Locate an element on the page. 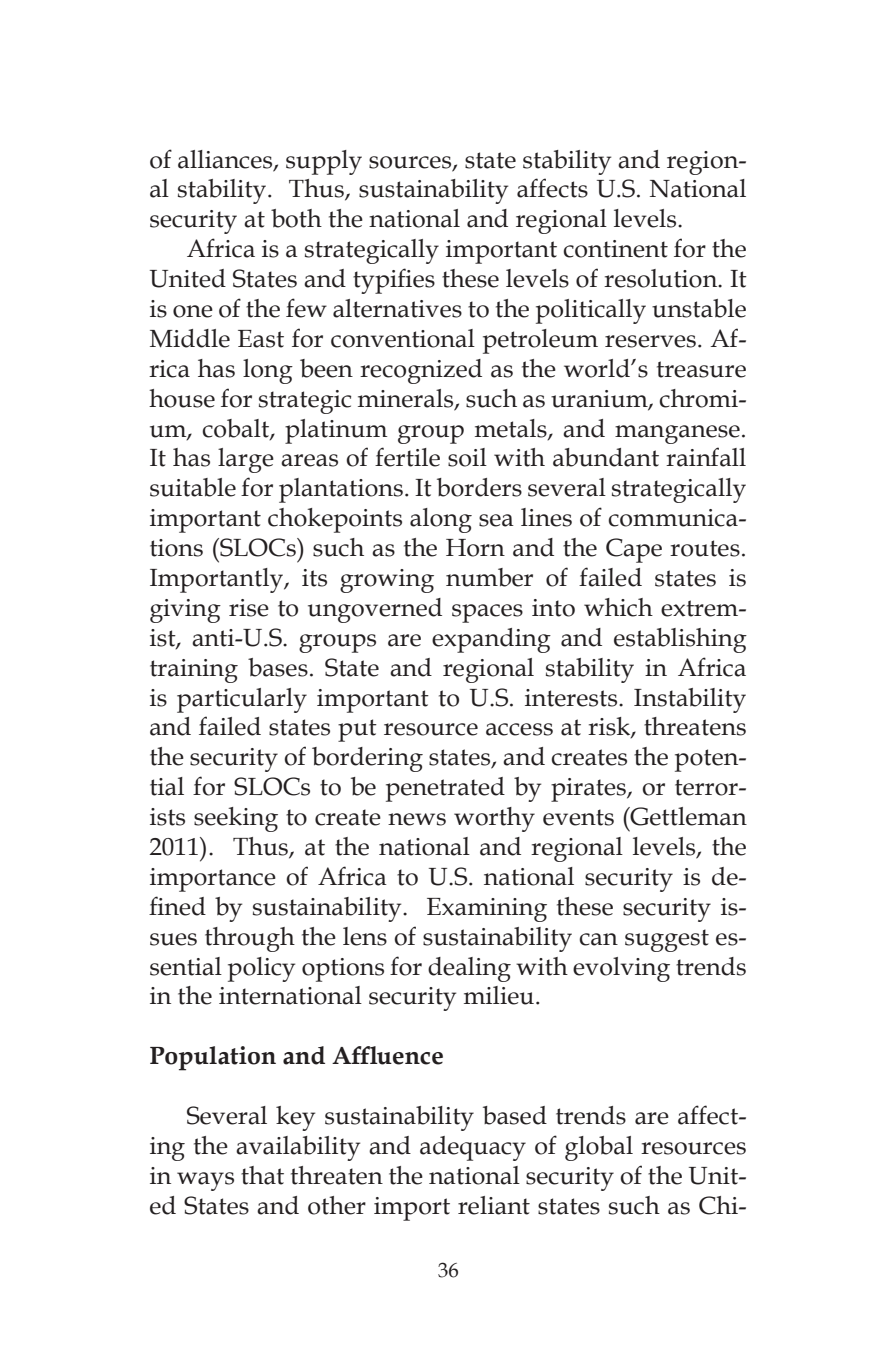  establishing is located at coordinates (680, 640).
